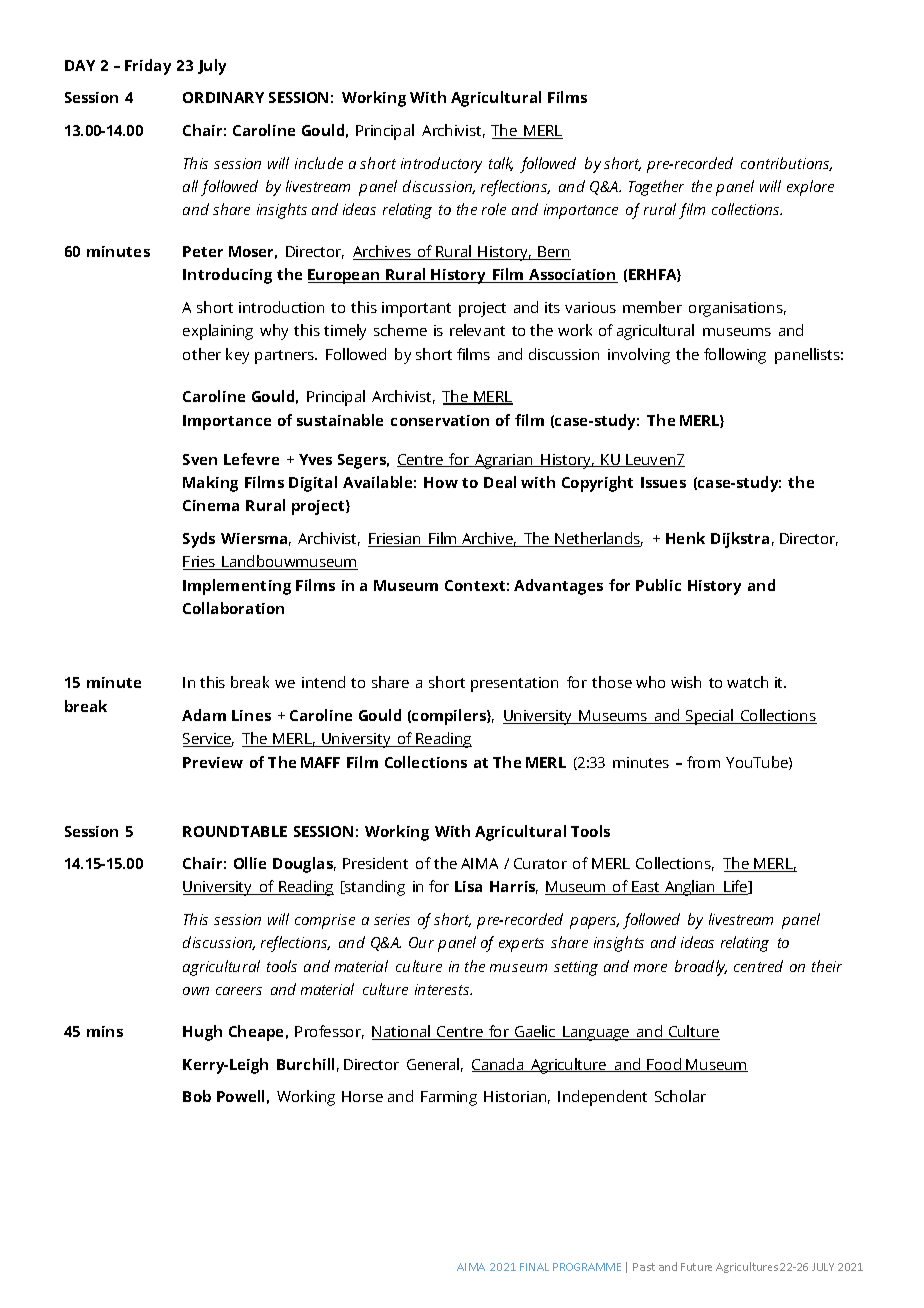 The height and width of the screenshot is (1308, 924). Describe the element at coordinates (204, 715) in the screenshot. I see `Adam` at that location.
